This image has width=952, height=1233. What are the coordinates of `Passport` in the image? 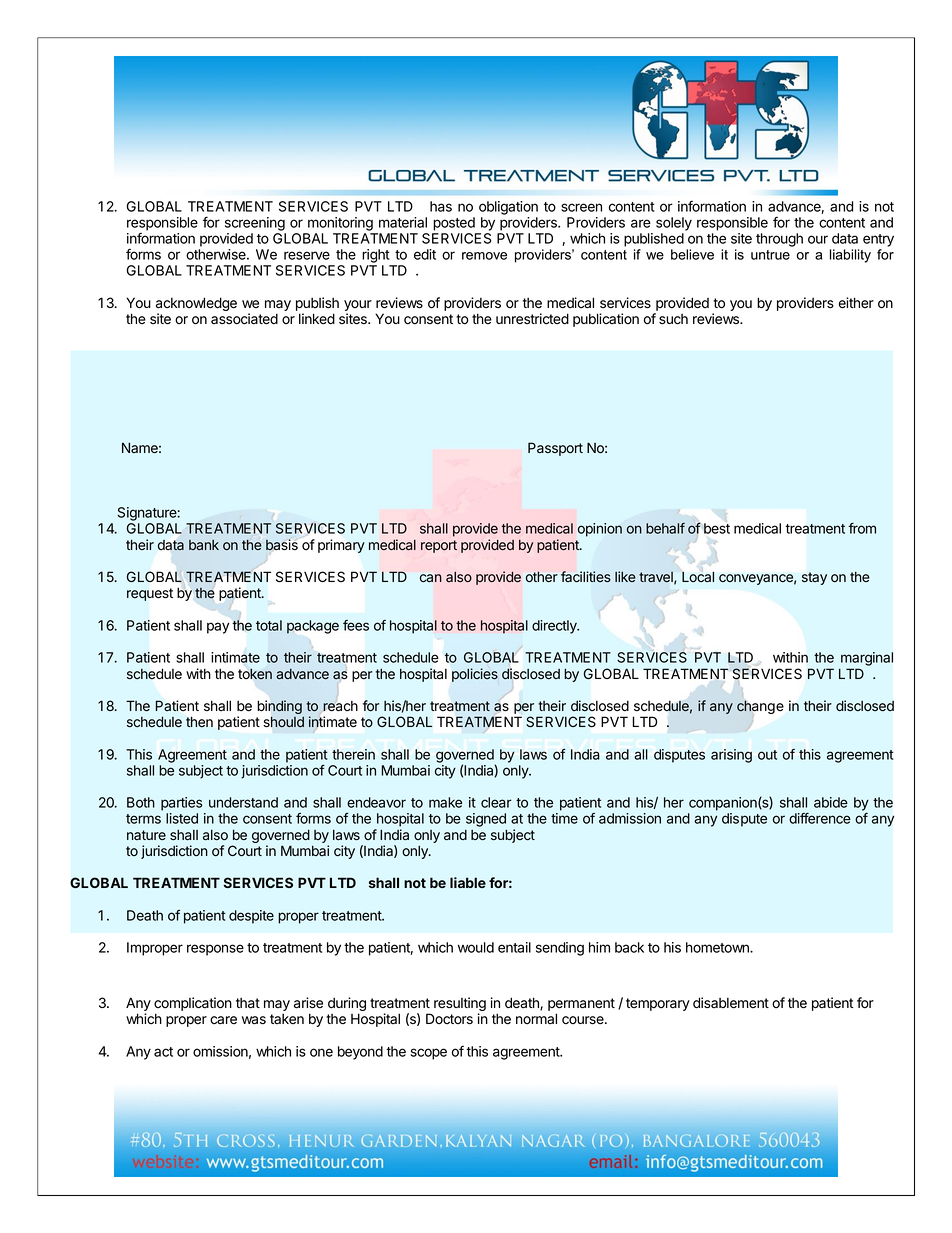 It's located at (555, 449).
